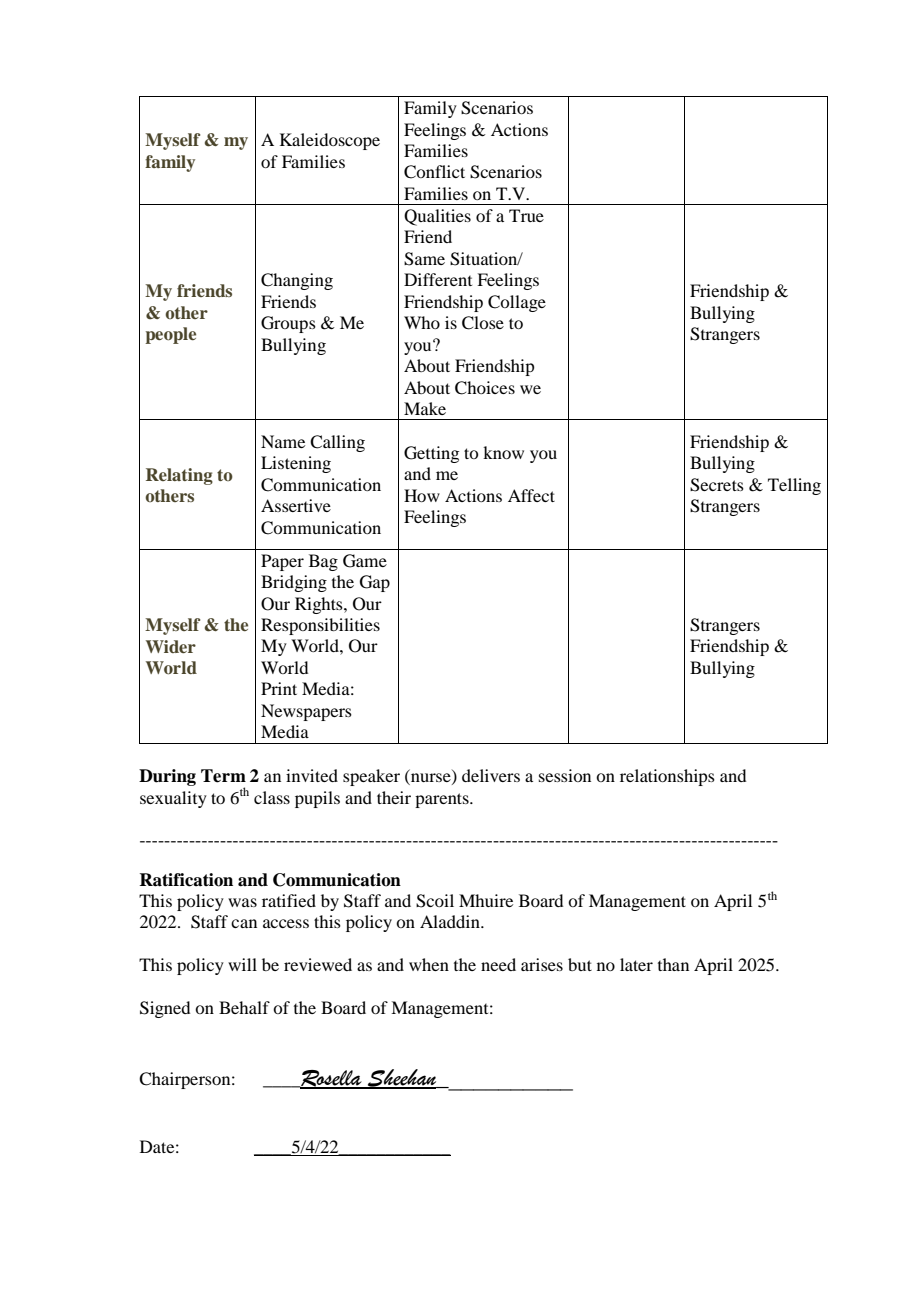 This screenshot has height=1308, width=924. Describe the element at coordinates (794, 486) in the screenshot. I see `Telling` at that location.
